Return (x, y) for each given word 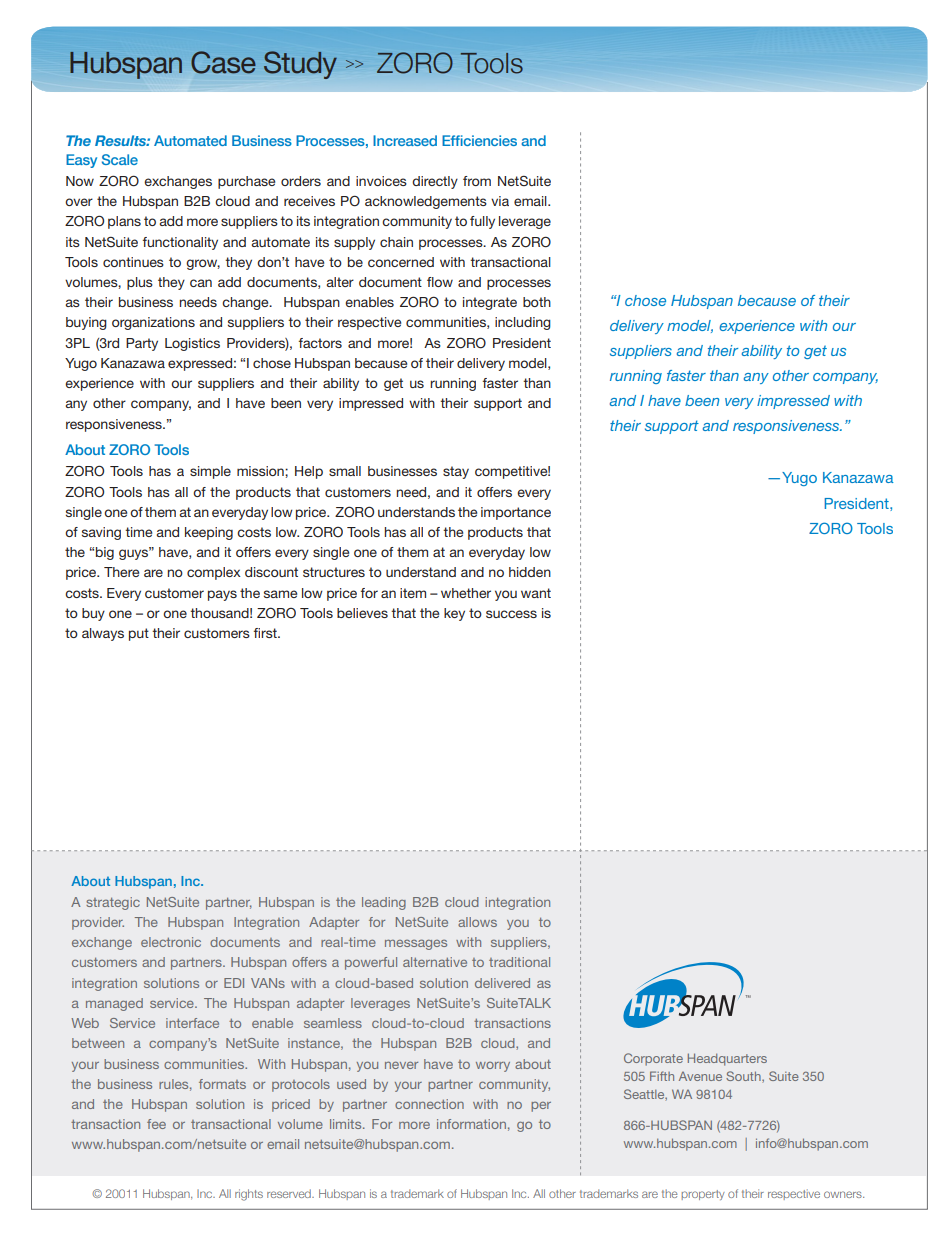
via (500, 201)
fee (156, 1124)
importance (516, 513)
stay (456, 472)
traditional (519, 962)
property (703, 1195)
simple (210, 472)
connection (429, 1104)
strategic (113, 903)
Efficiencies (479, 140)
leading (384, 903)
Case (223, 62)
